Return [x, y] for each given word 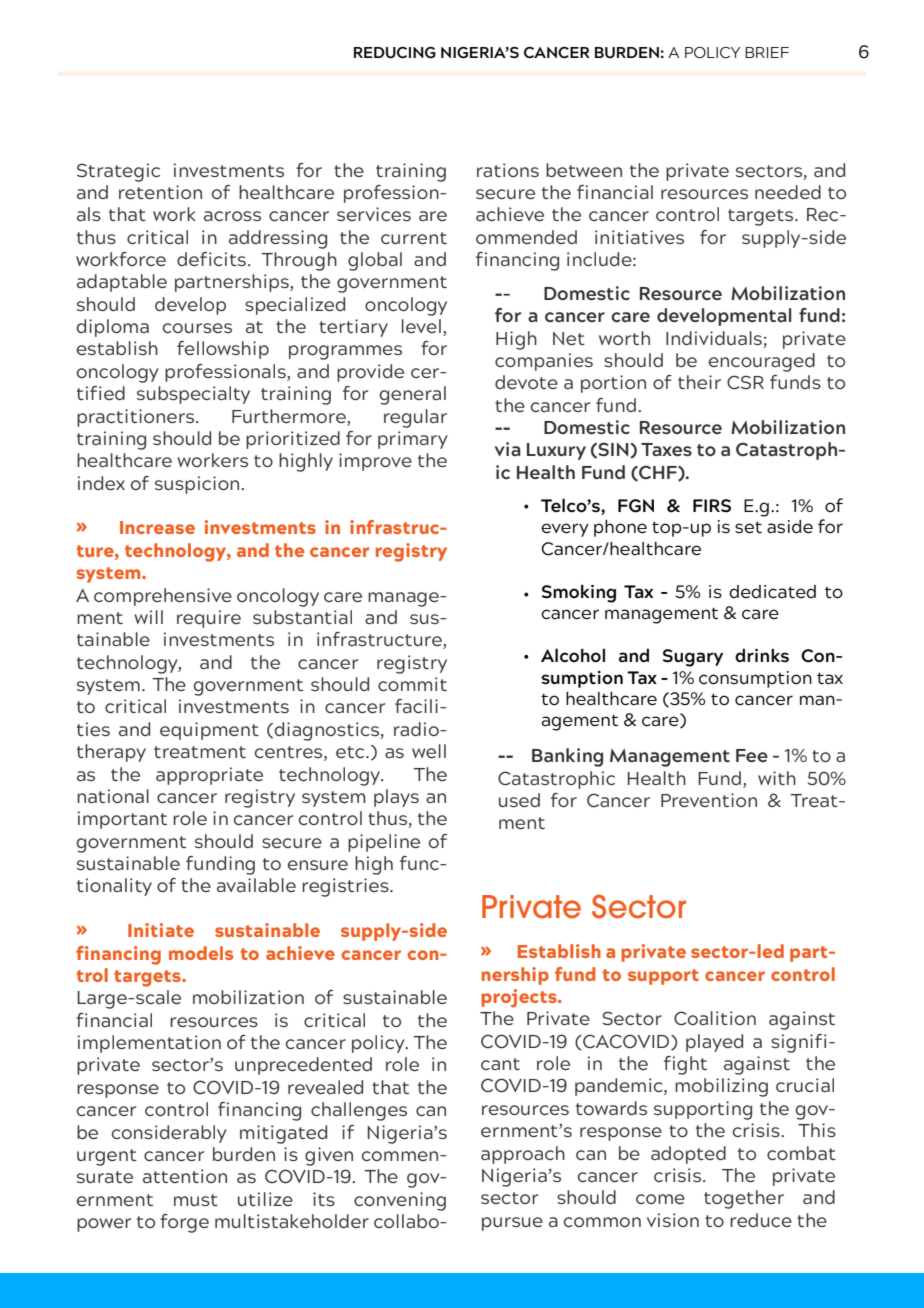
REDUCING [395, 53]
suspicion [198, 485]
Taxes [666, 449]
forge [184, 1223]
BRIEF [767, 52]
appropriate [209, 776]
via [508, 449]
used [519, 800]
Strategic [118, 172]
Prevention [709, 800]
